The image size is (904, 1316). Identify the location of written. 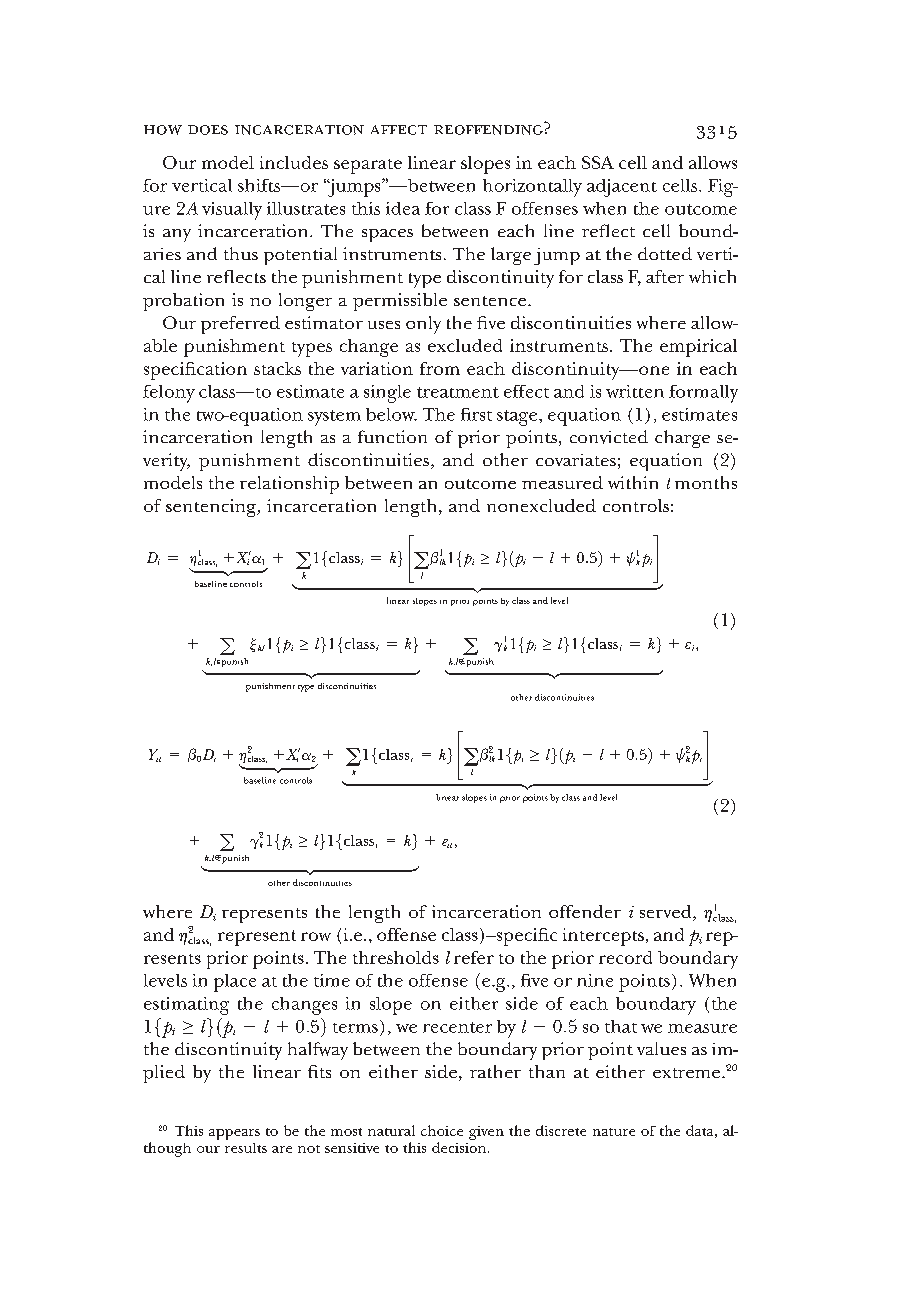
(635, 391).
